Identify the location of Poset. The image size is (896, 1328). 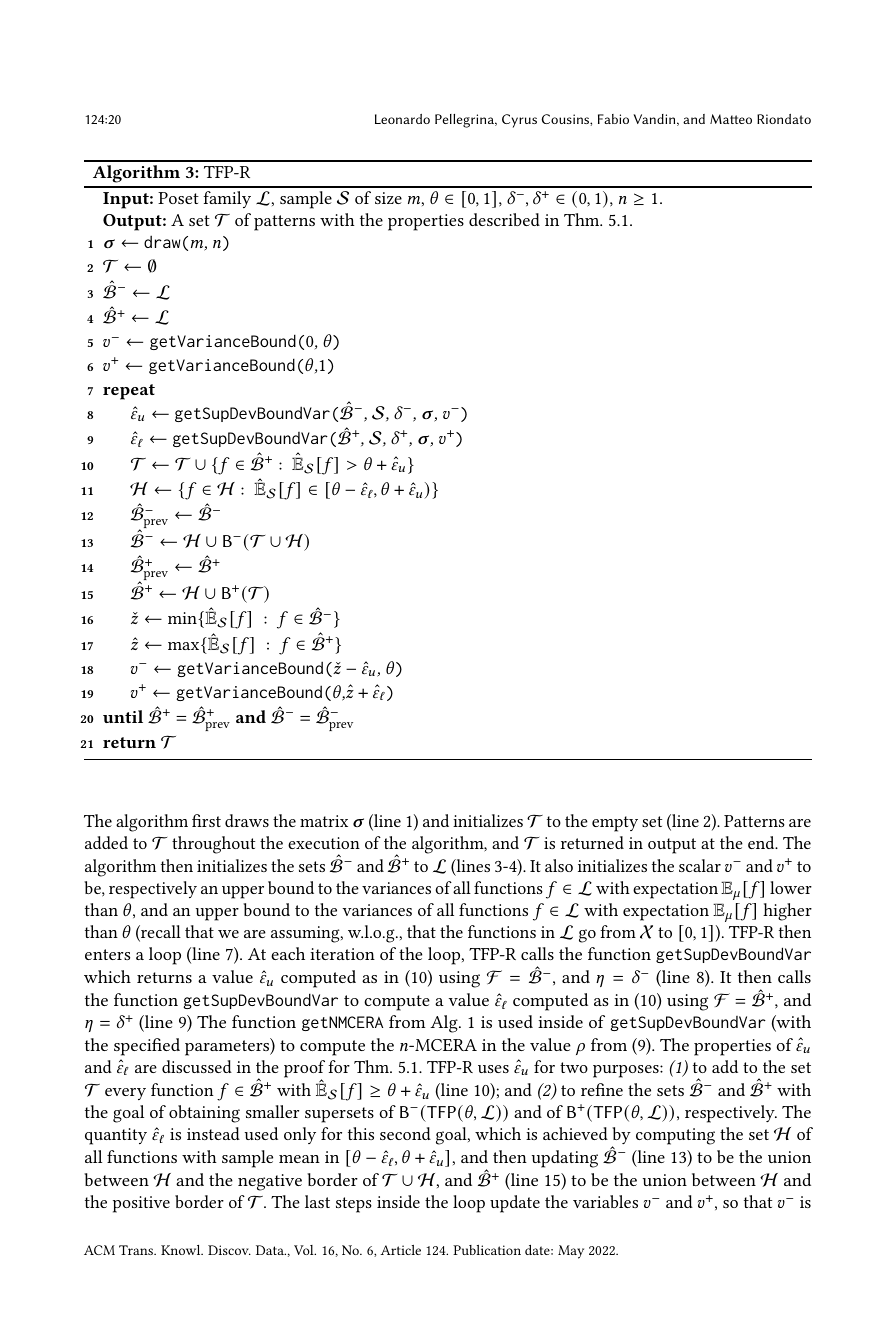
(178, 198).
